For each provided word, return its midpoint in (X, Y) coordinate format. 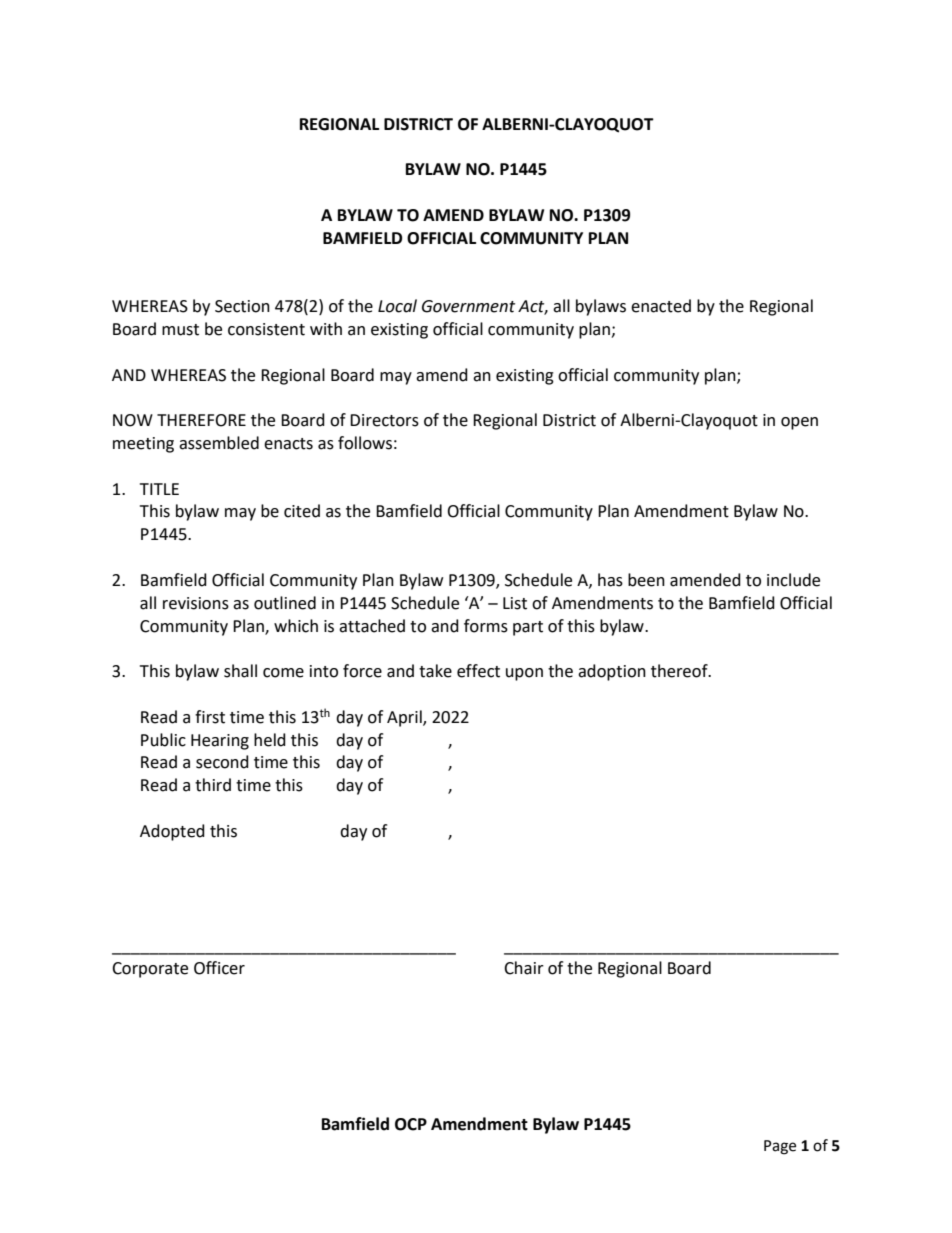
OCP (411, 1124)
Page (780, 1147)
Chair (524, 968)
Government (468, 306)
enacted (661, 306)
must (180, 330)
